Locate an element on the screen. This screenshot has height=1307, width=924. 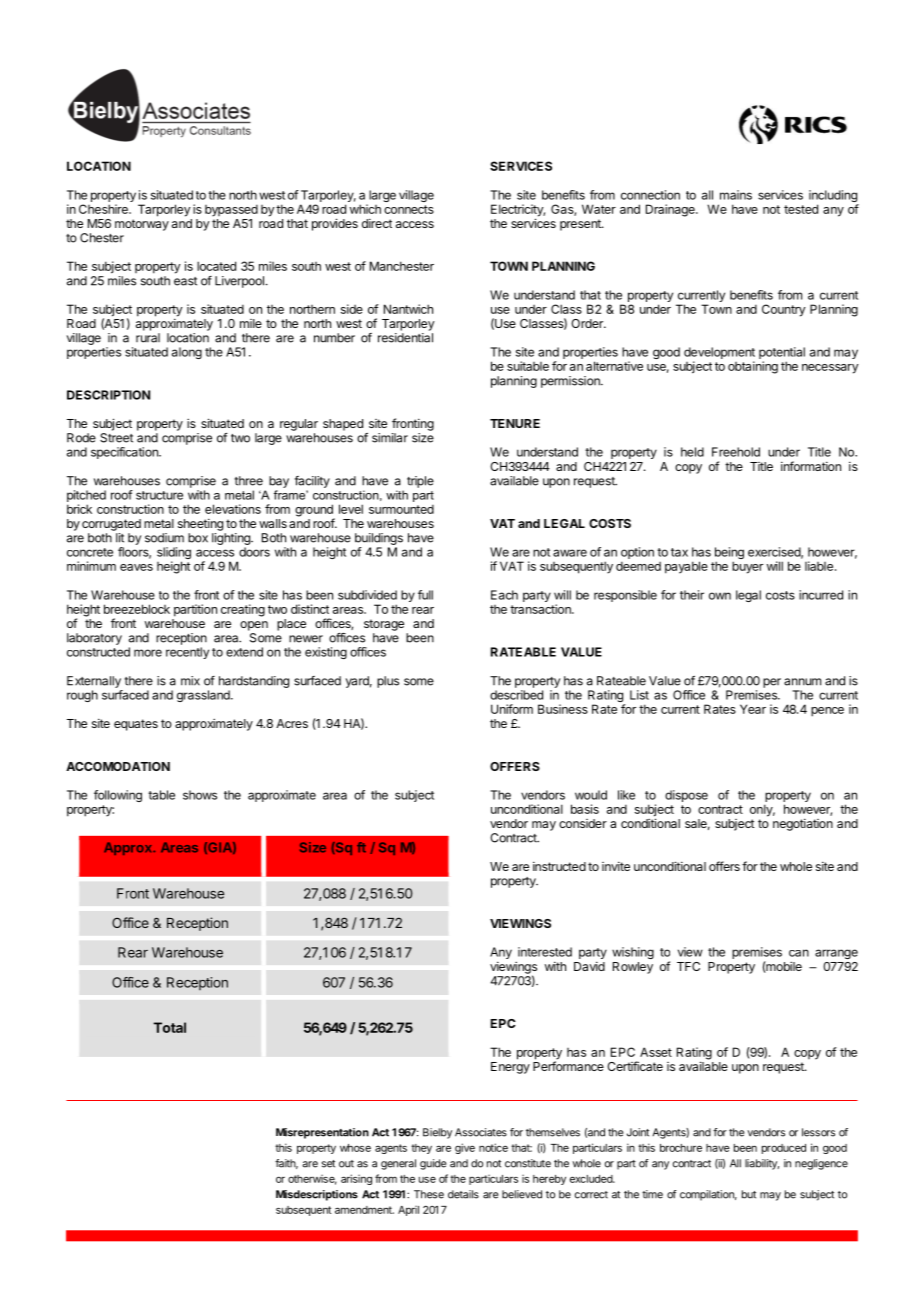
negotiation is located at coordinates (803, 825).
